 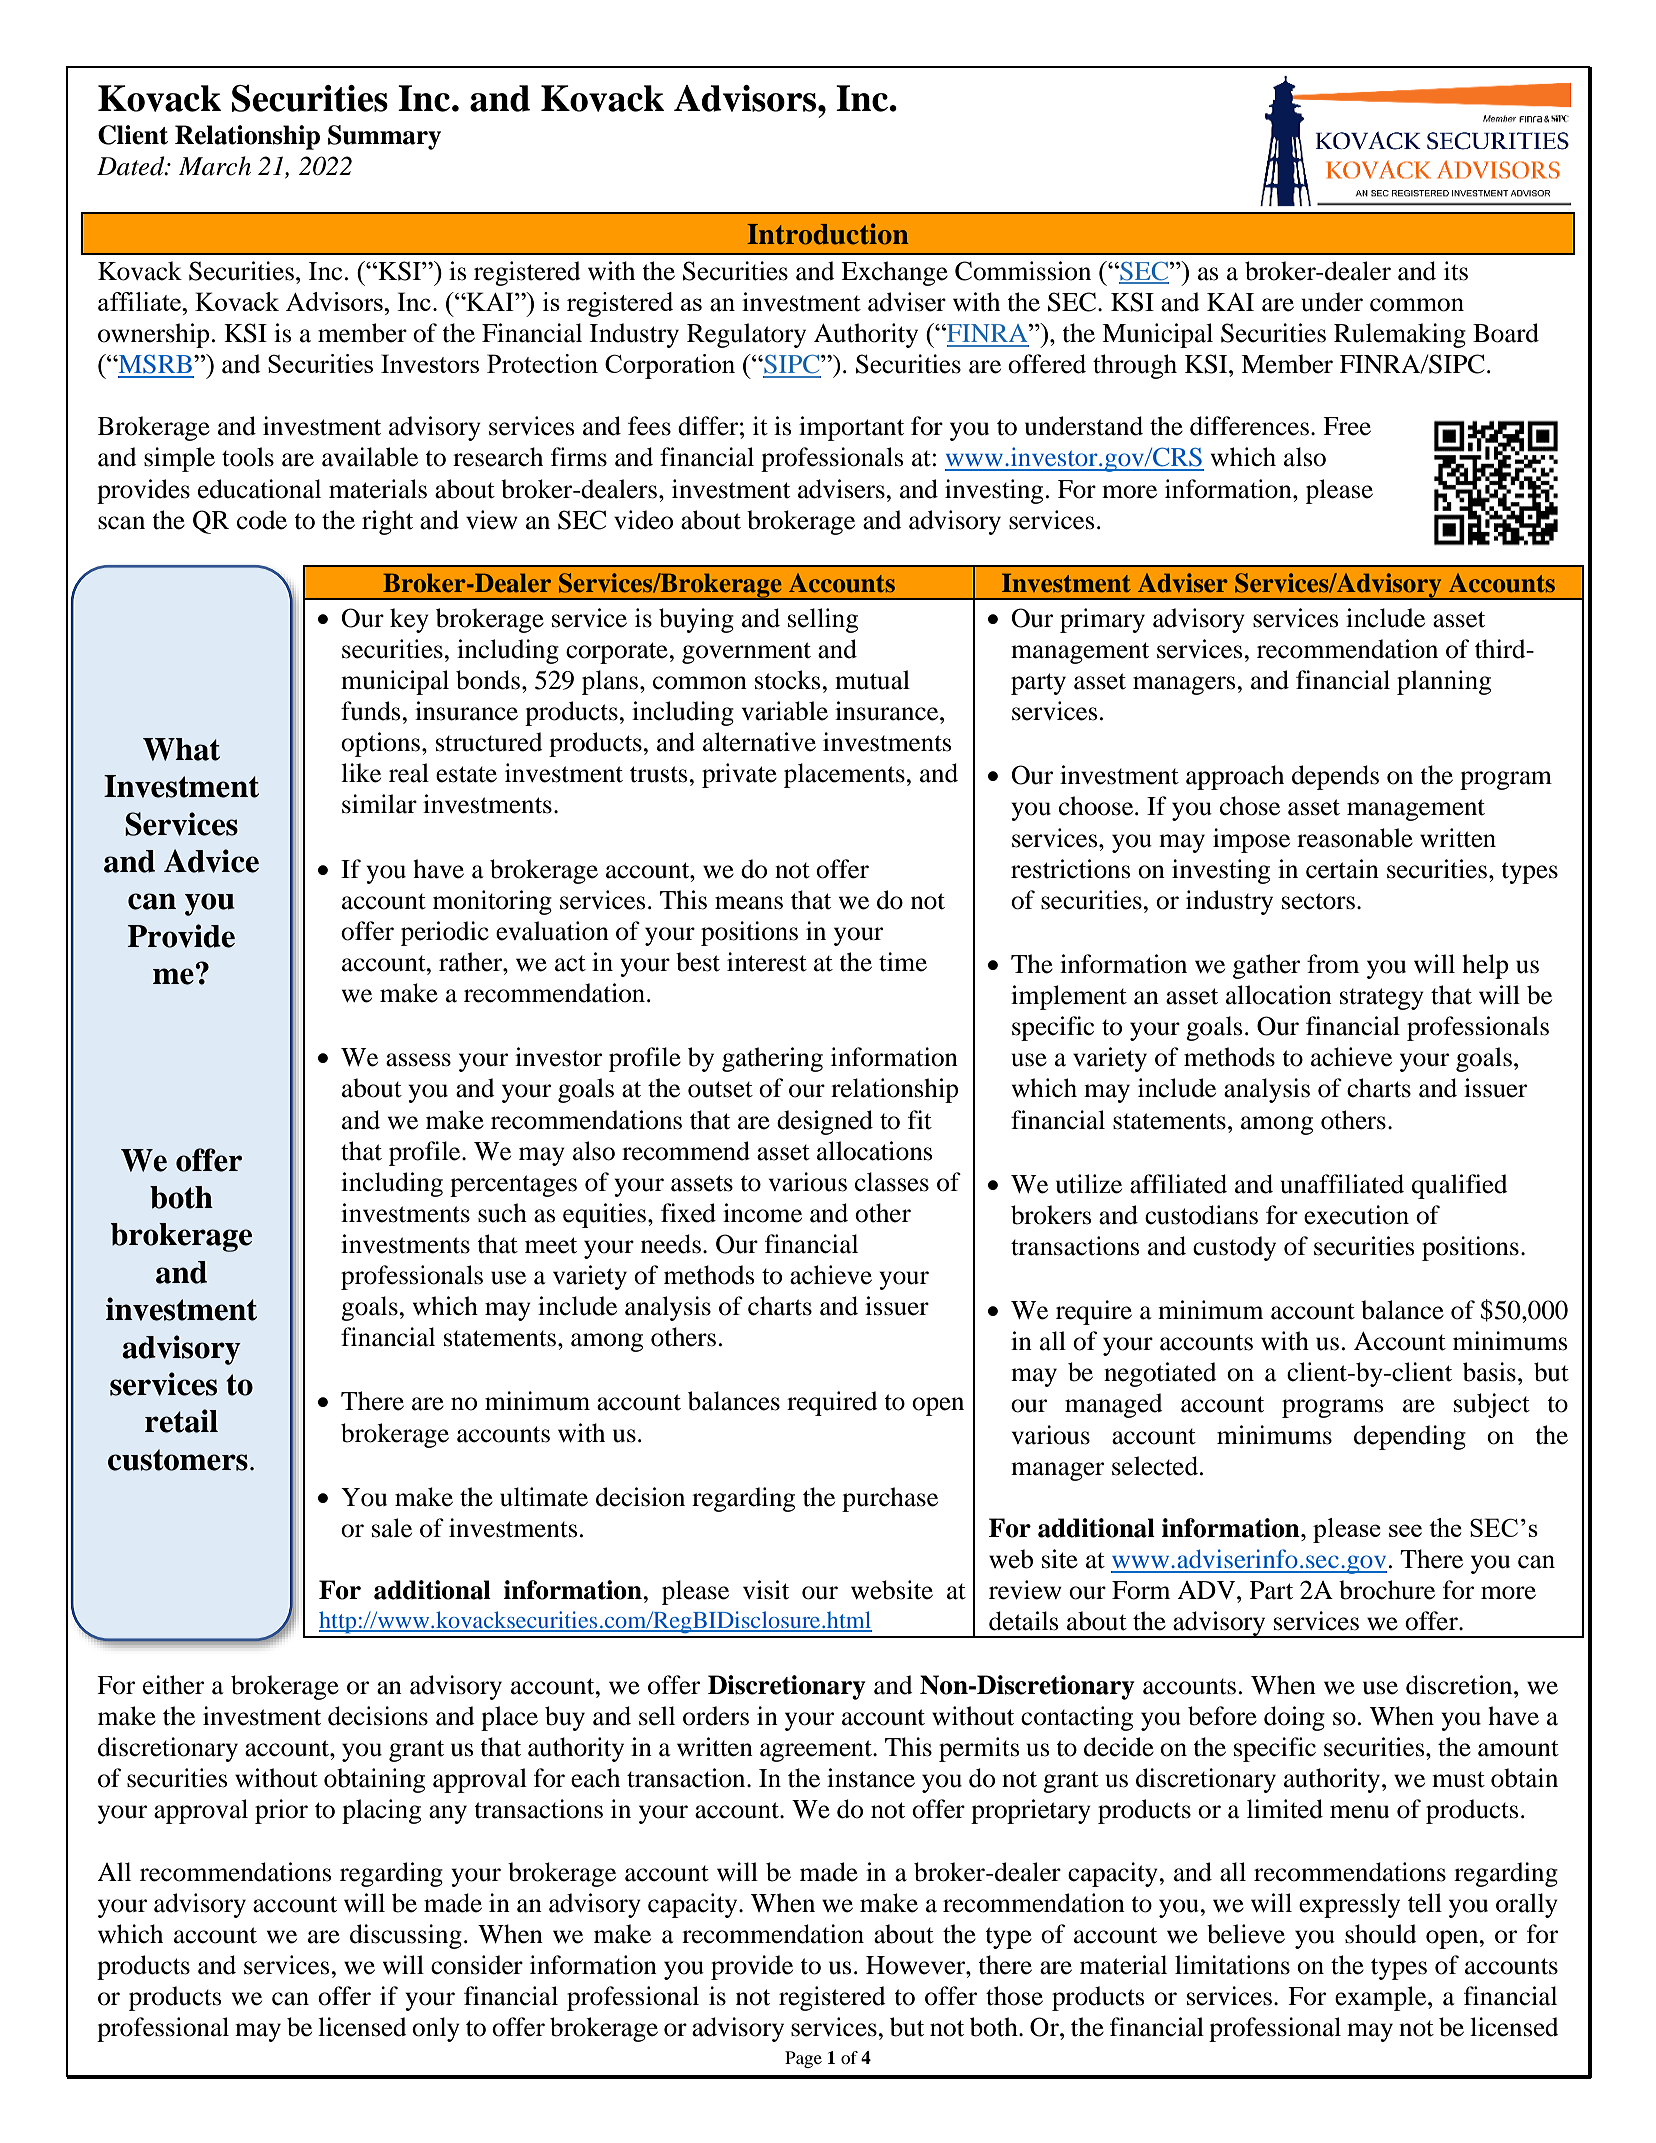 I want to click on example, so click(x=1382, y=1998).
